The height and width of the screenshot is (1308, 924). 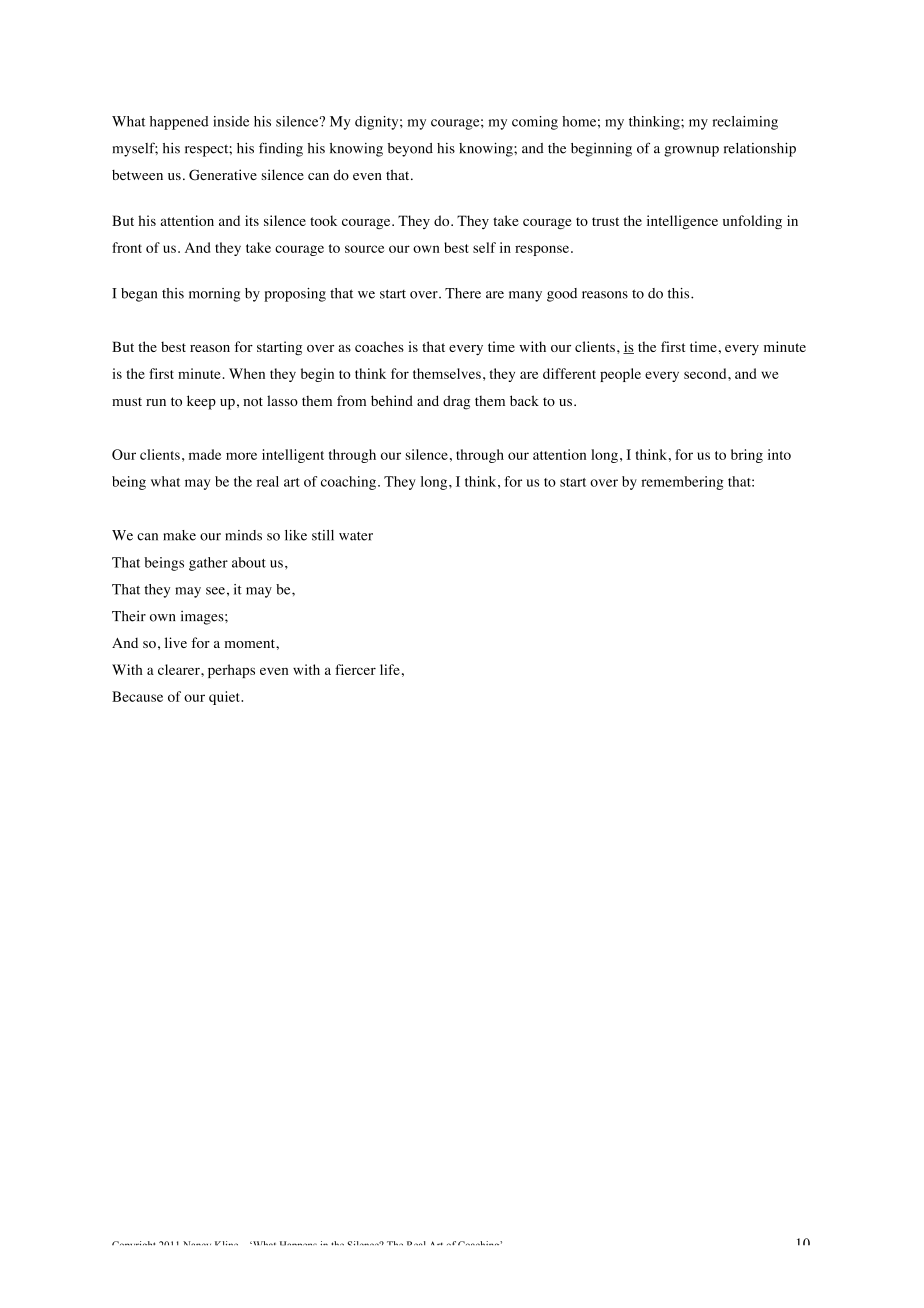 I want to click on keep, so click(x=201, y=402).
